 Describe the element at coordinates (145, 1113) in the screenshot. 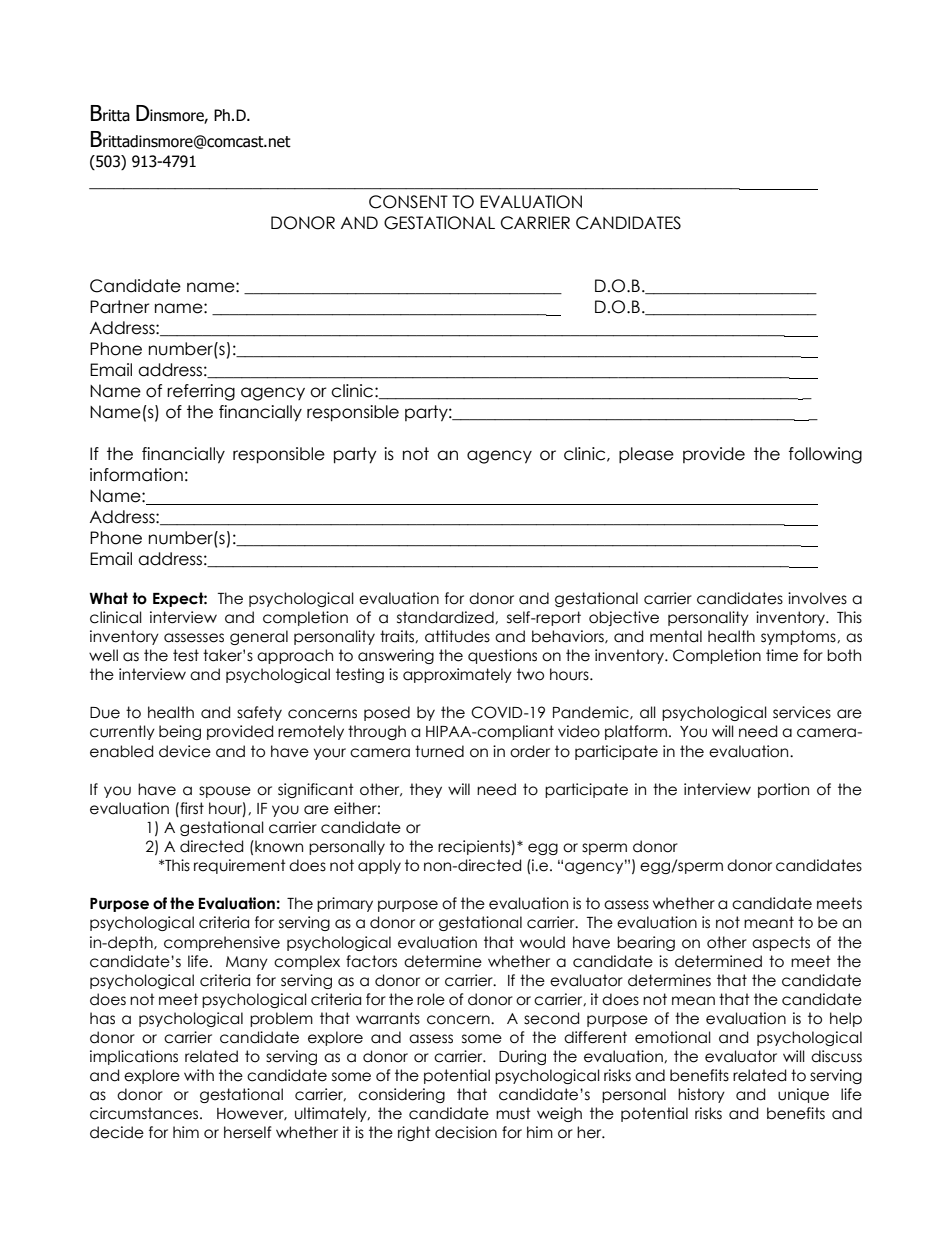

I see `circumstances` at that location.
